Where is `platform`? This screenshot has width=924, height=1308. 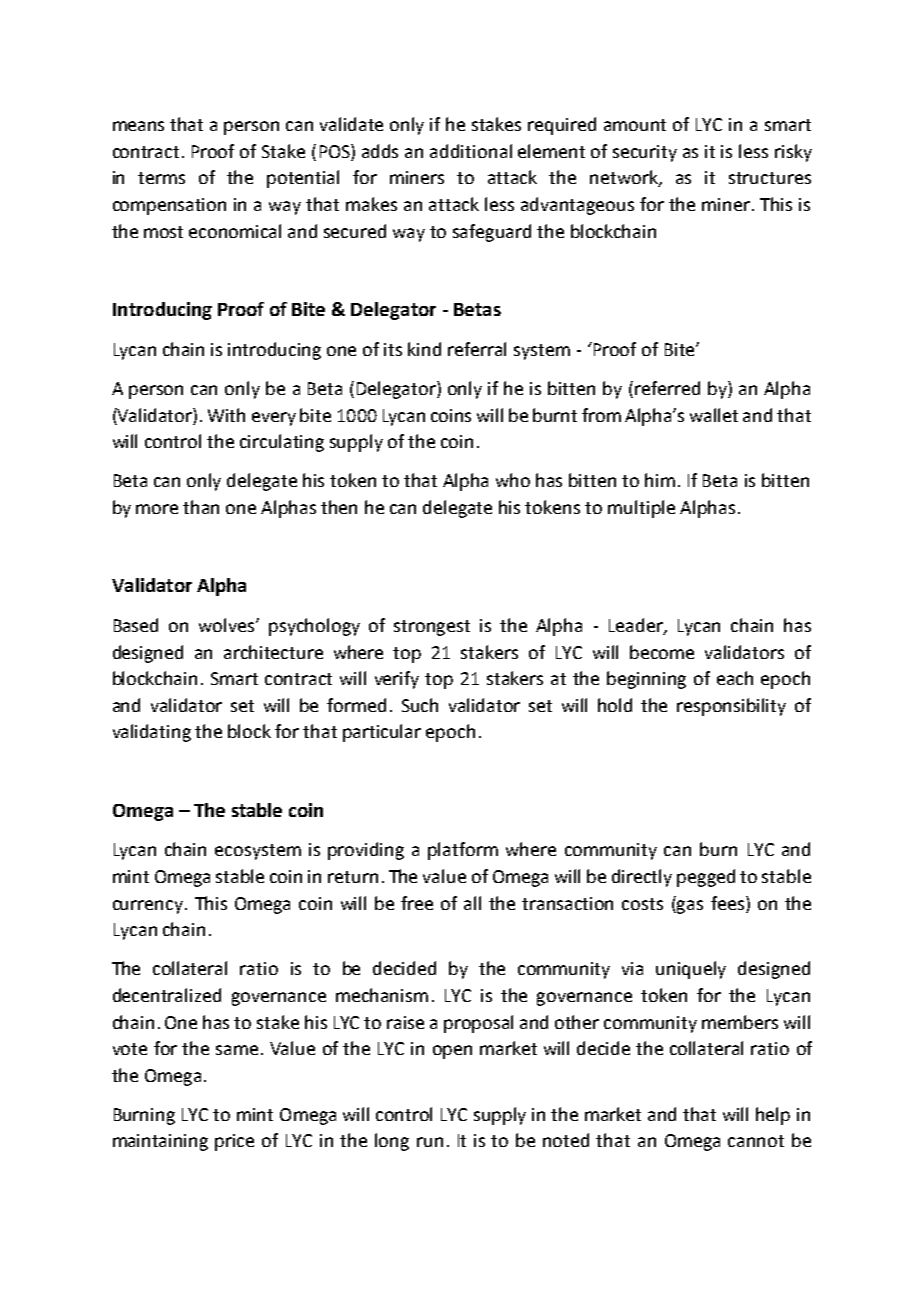 platform is located at coordinates (463, 851).
